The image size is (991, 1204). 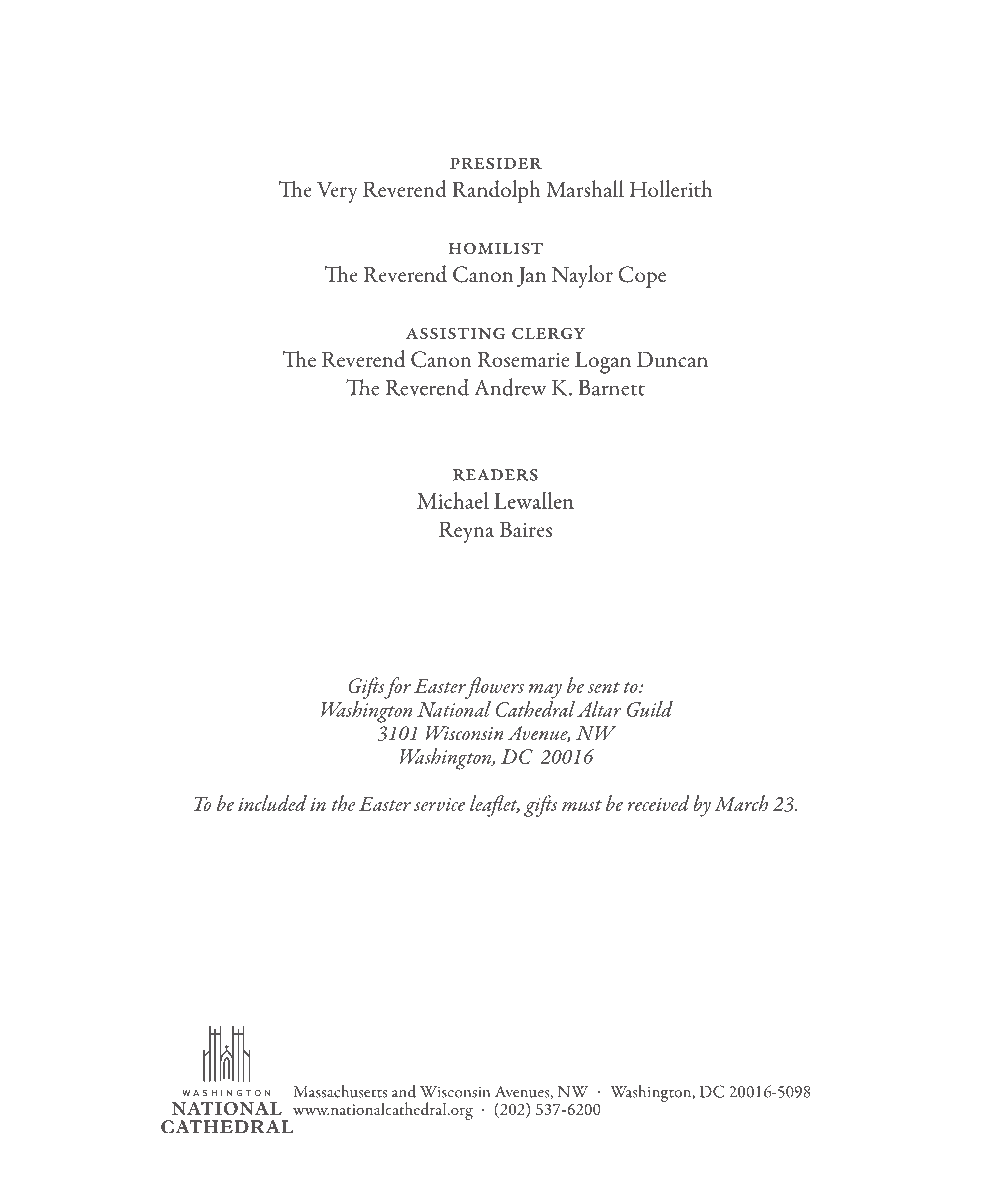 What do you see at coordinates (439, 804) in the screenshot?
I see `service` at bounding box center [439, 804].
